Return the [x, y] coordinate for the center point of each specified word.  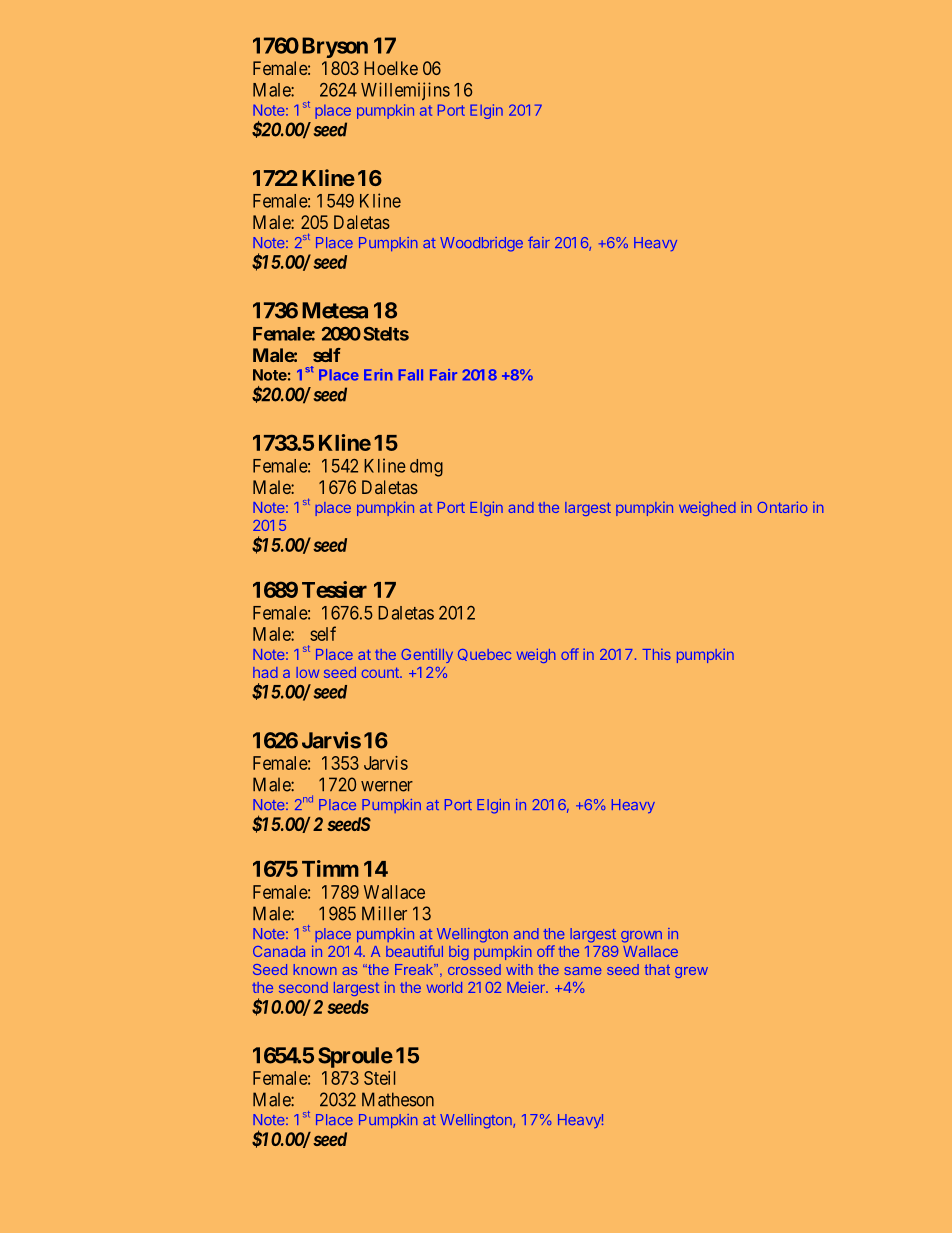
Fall [411, 375]
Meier [527, 987]
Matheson [398, 1099]
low [307, 672]
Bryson [335, 47]
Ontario [782, 507]
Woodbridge [481, 244]
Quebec [484, 655]
